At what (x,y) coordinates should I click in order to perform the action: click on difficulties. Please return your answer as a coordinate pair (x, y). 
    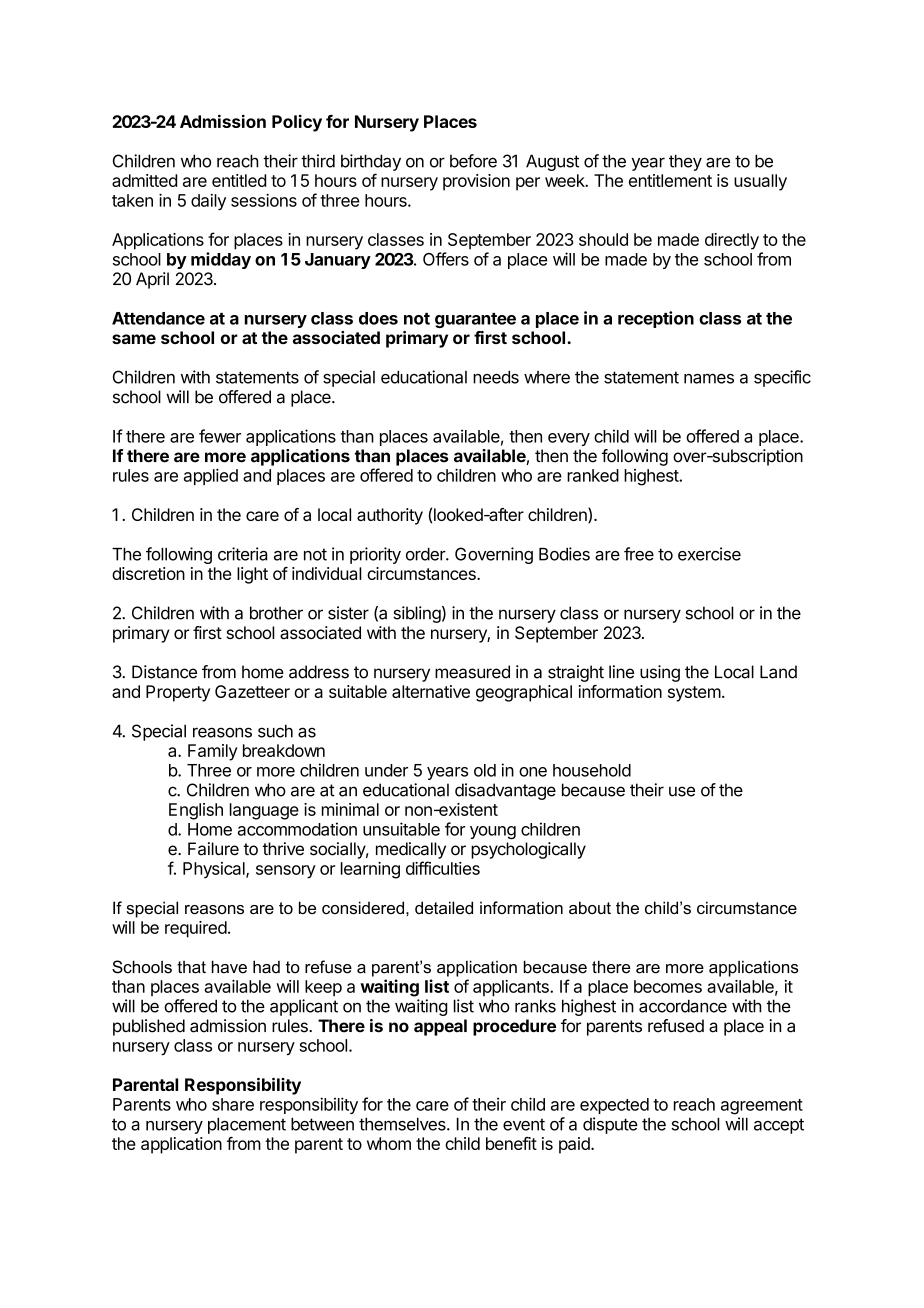
    Looking at the image, I should click on (443, 868).
